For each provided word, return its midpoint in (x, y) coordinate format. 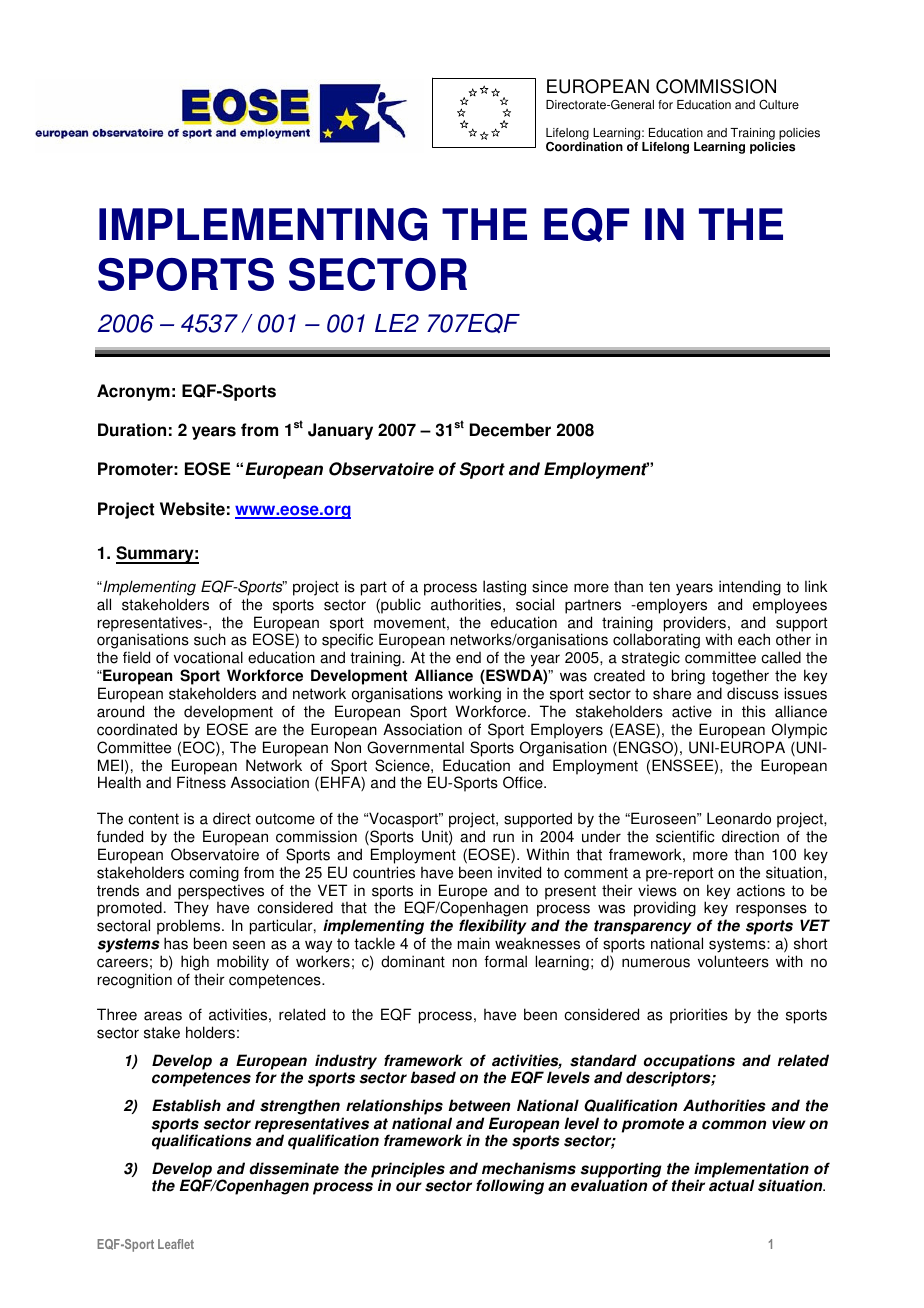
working (474, 695)
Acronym (133, 392)
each (754, 639)
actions (761, 890)
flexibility (492, 928)
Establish (186, 1105)
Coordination (584, 147)
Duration (132, 430)
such (210, 639)
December (510, 430)
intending (750, 588)
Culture (779, 104)
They (191, 910)
